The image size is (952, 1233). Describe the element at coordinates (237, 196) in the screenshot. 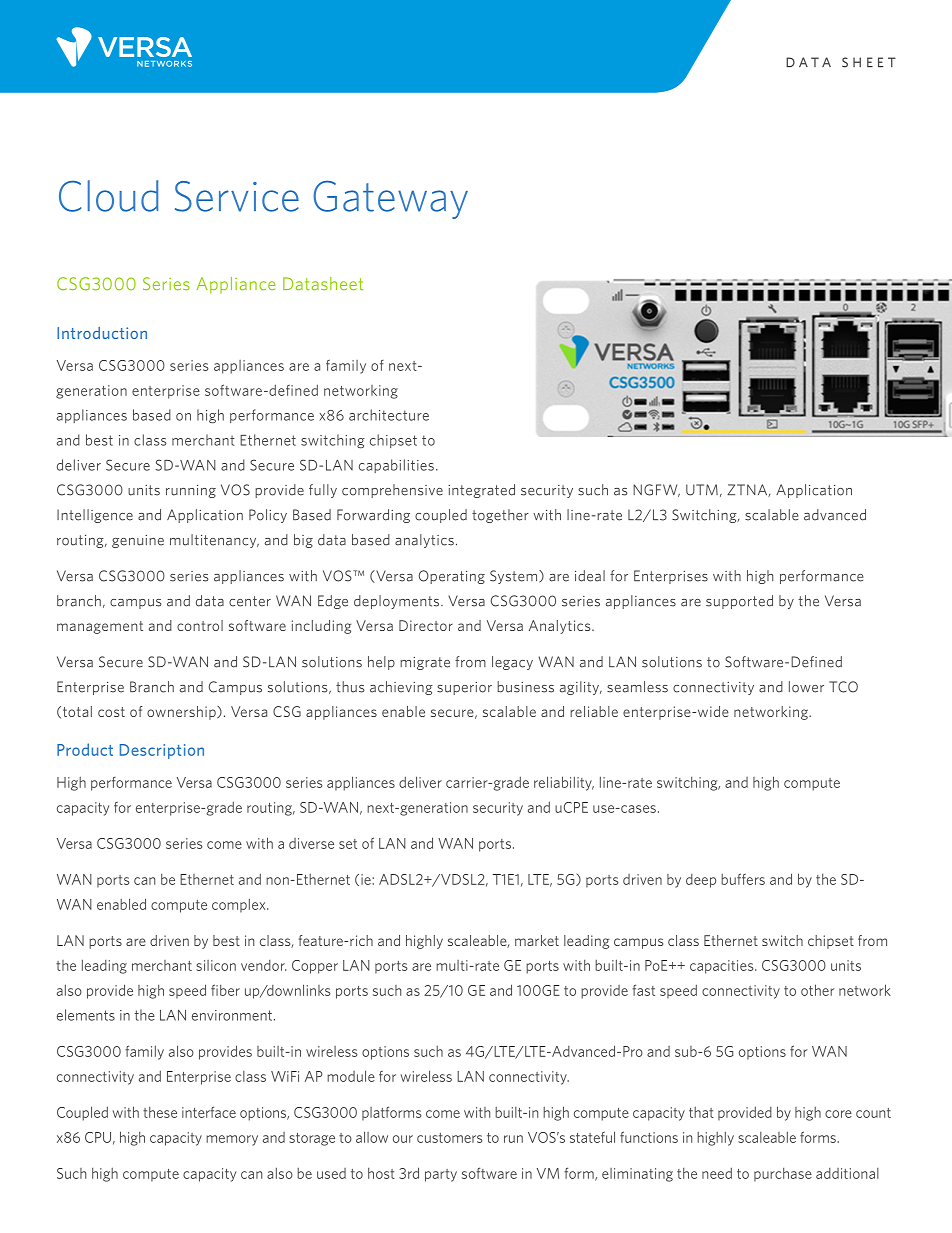

I see `Service` at that location.
